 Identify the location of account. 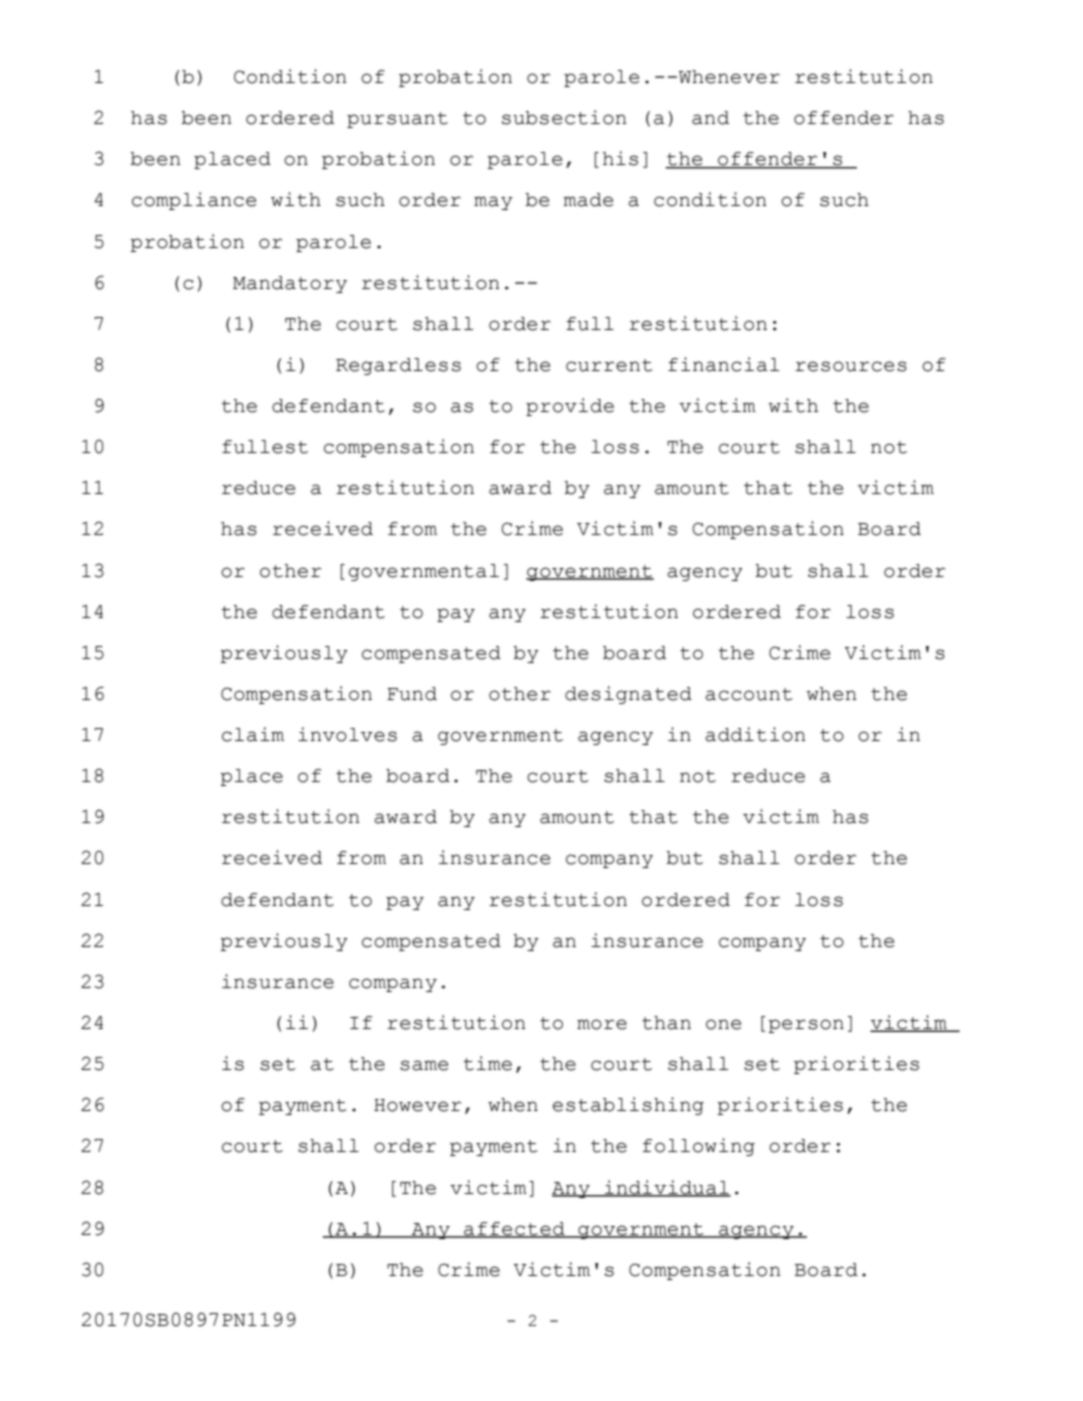
(749, 694).
